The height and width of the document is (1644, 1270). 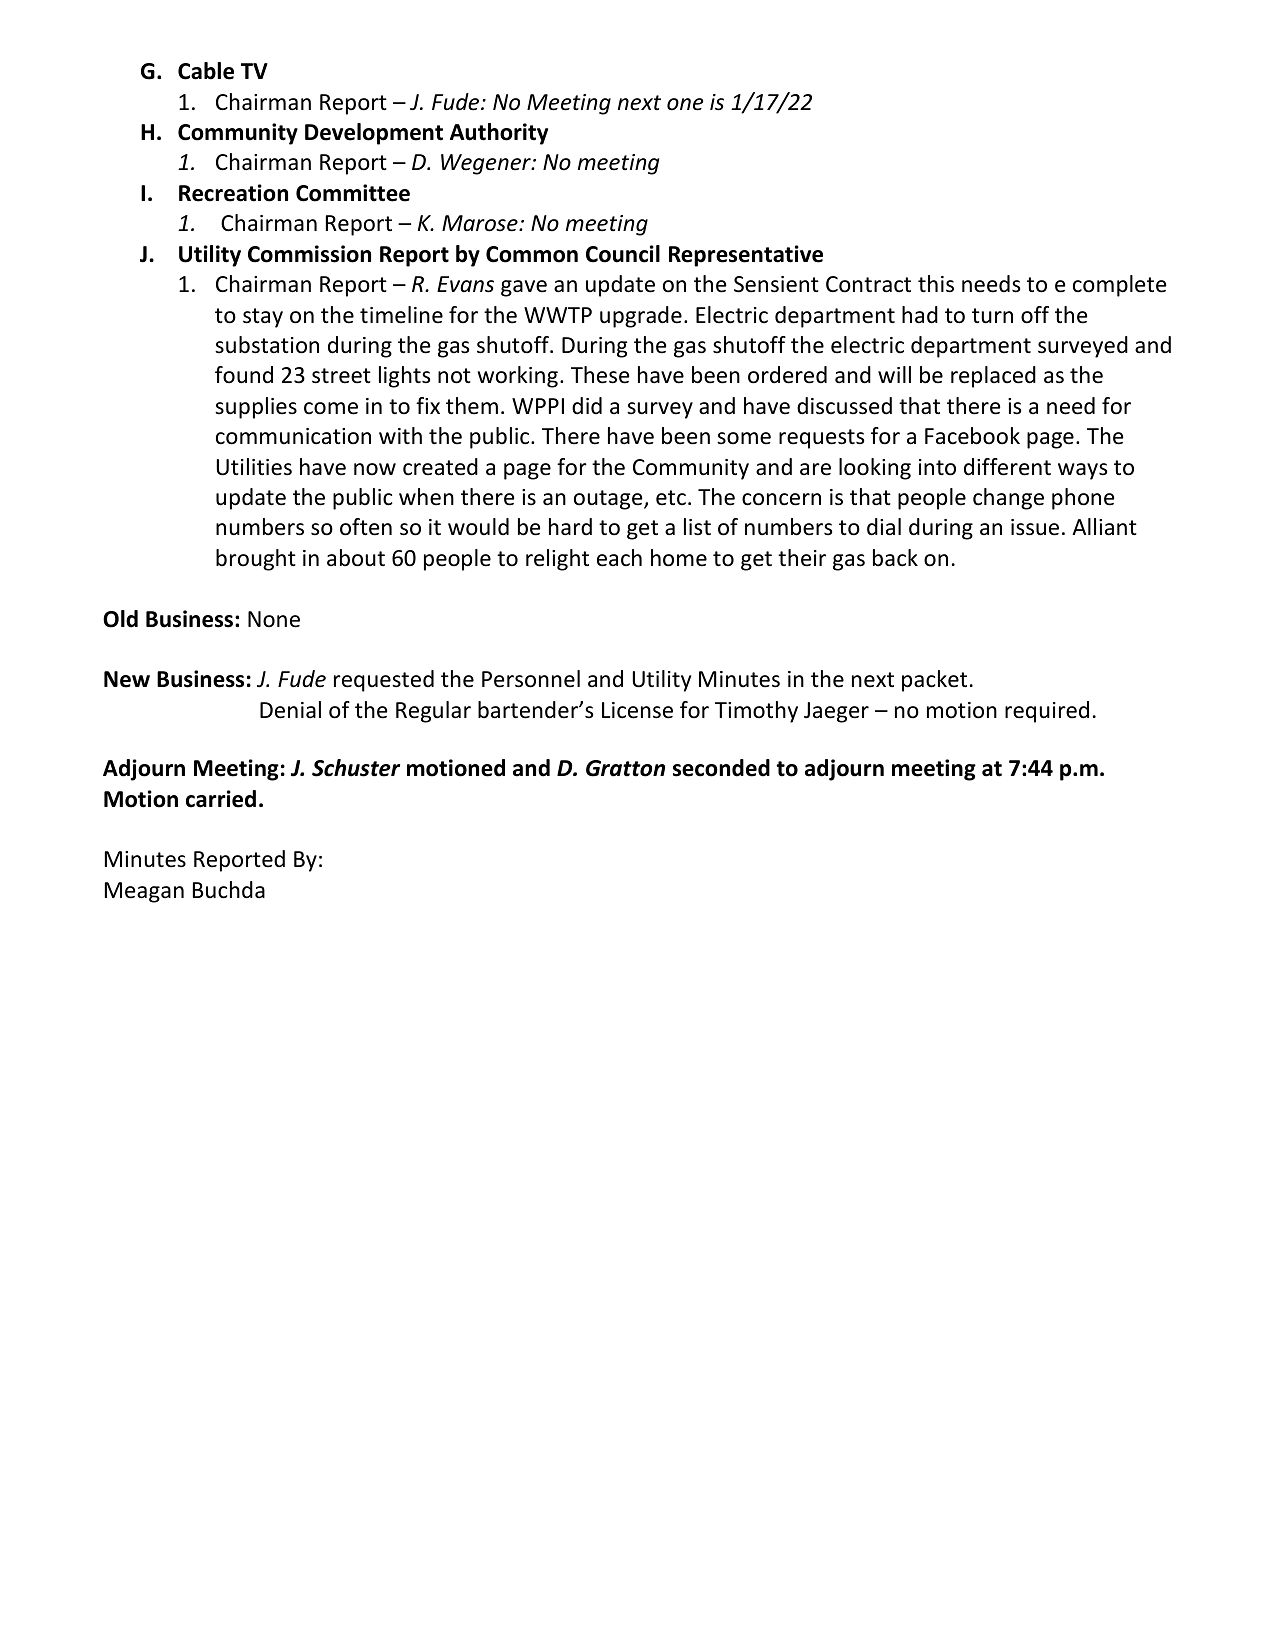 What do you see at coordinates (206, 71) in the document?
I see `Cable` at bounding box center [206, 71].
